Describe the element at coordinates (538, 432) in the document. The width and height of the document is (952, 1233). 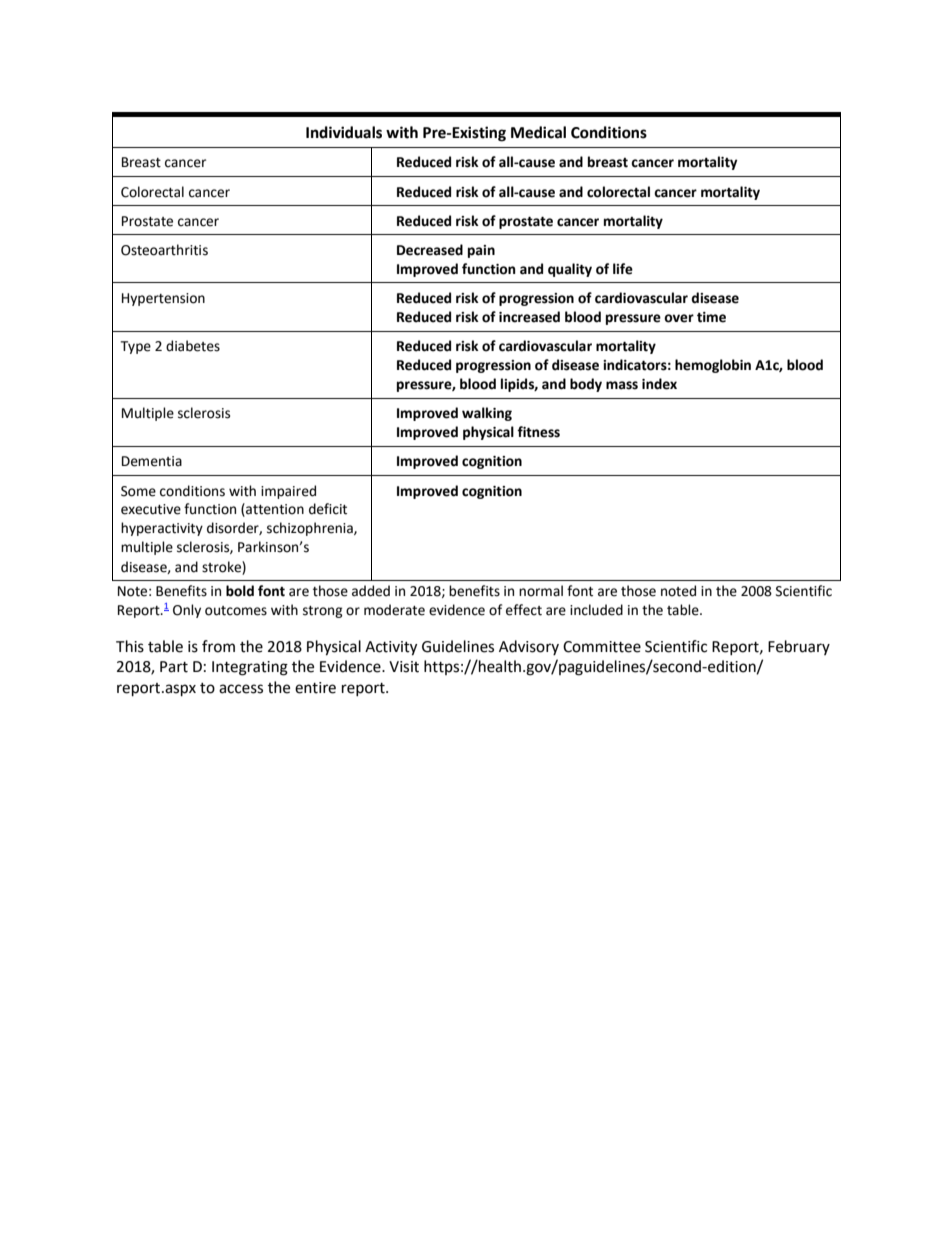
I see `fitness` at that location.
